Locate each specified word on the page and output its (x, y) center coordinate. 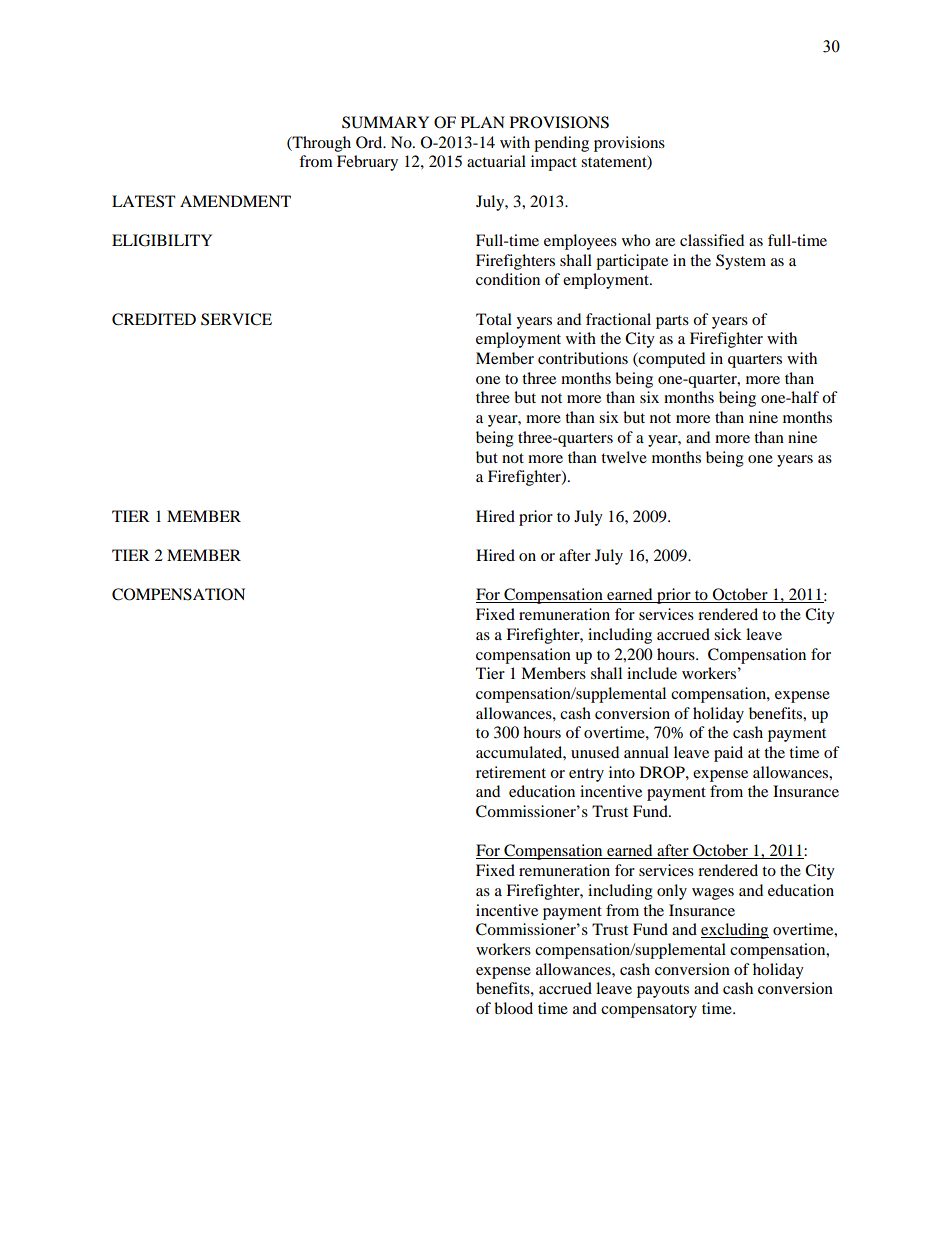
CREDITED (154, 319)
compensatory (649, 1011)
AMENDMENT (235, 201)
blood (513, 1008)
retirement (511, 772)
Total (494, 319)
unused (595, 752)
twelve (624, 457)
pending (561, 144)
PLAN (483, 122)
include (652, 673)
